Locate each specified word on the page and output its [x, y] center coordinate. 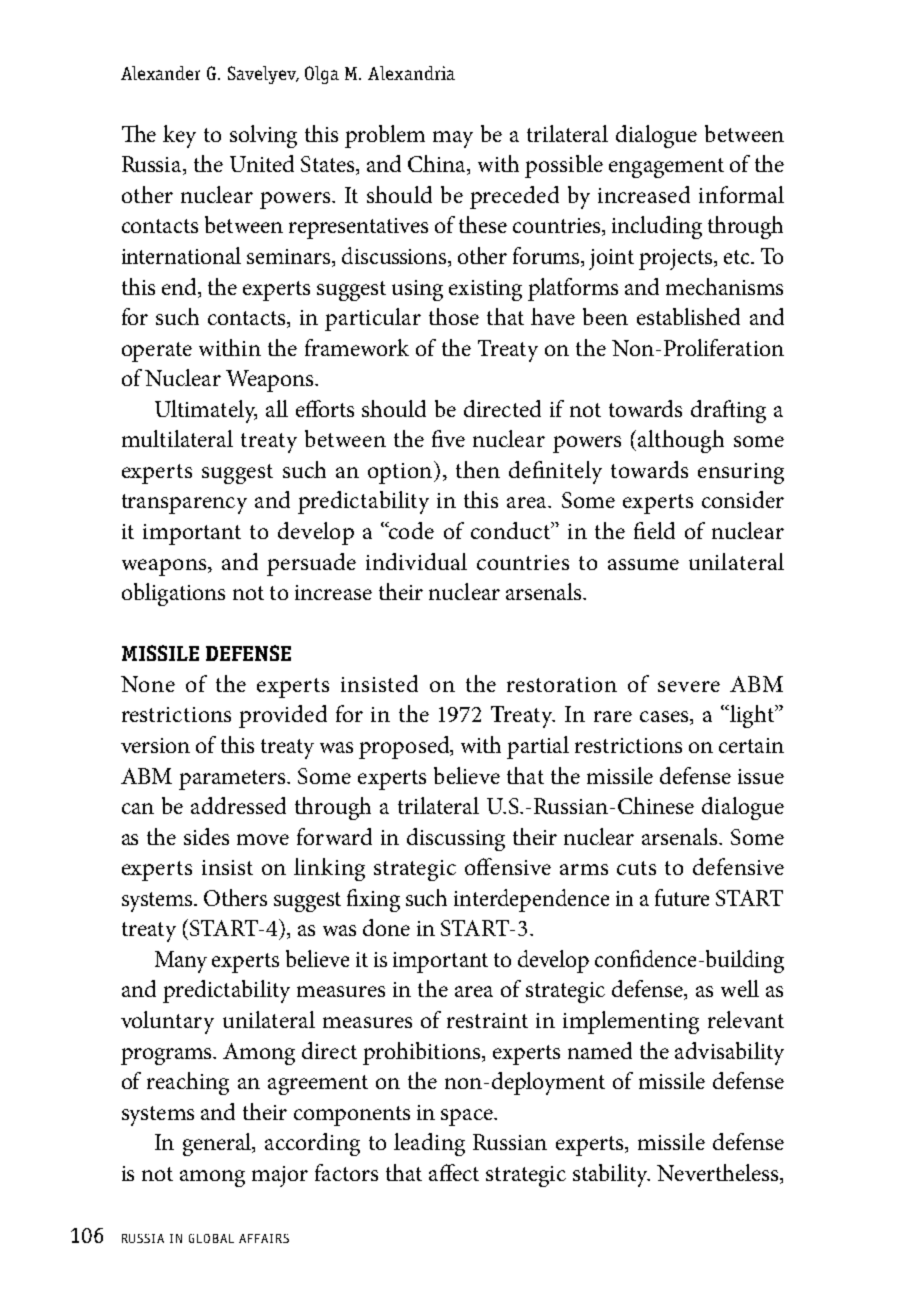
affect [454, 1172]
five [448, 438]
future [682, 897]
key [179, 136]
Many [181, 962]
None [148, 684]
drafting [728, 411]
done [386, 927]
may [453, 139]
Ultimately [206, 411]
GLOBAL [211, 1238]
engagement [666, 168]
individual [416, 561]
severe [689, 686]
